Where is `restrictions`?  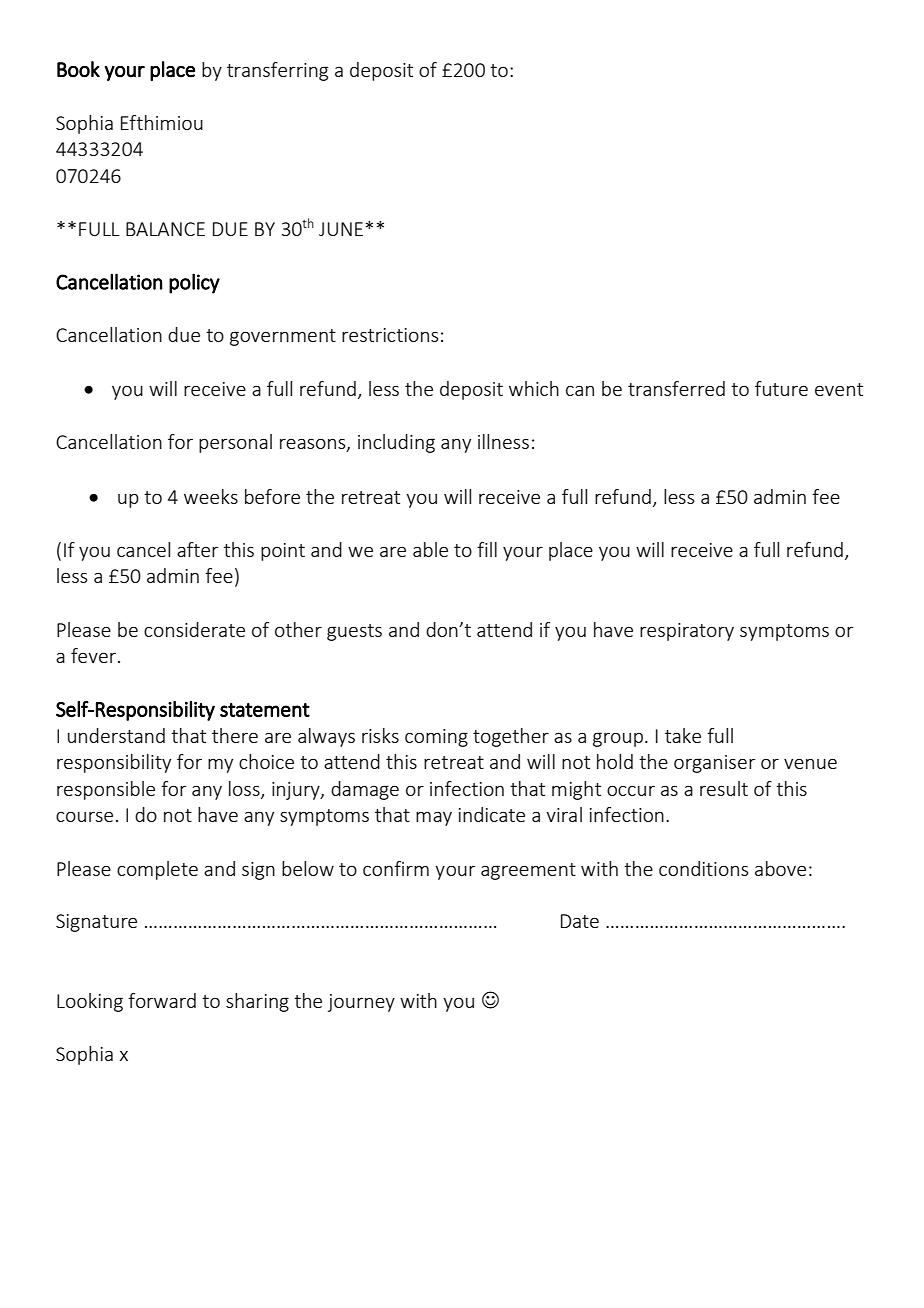 restrictions is located at coordinates (390, 335).
